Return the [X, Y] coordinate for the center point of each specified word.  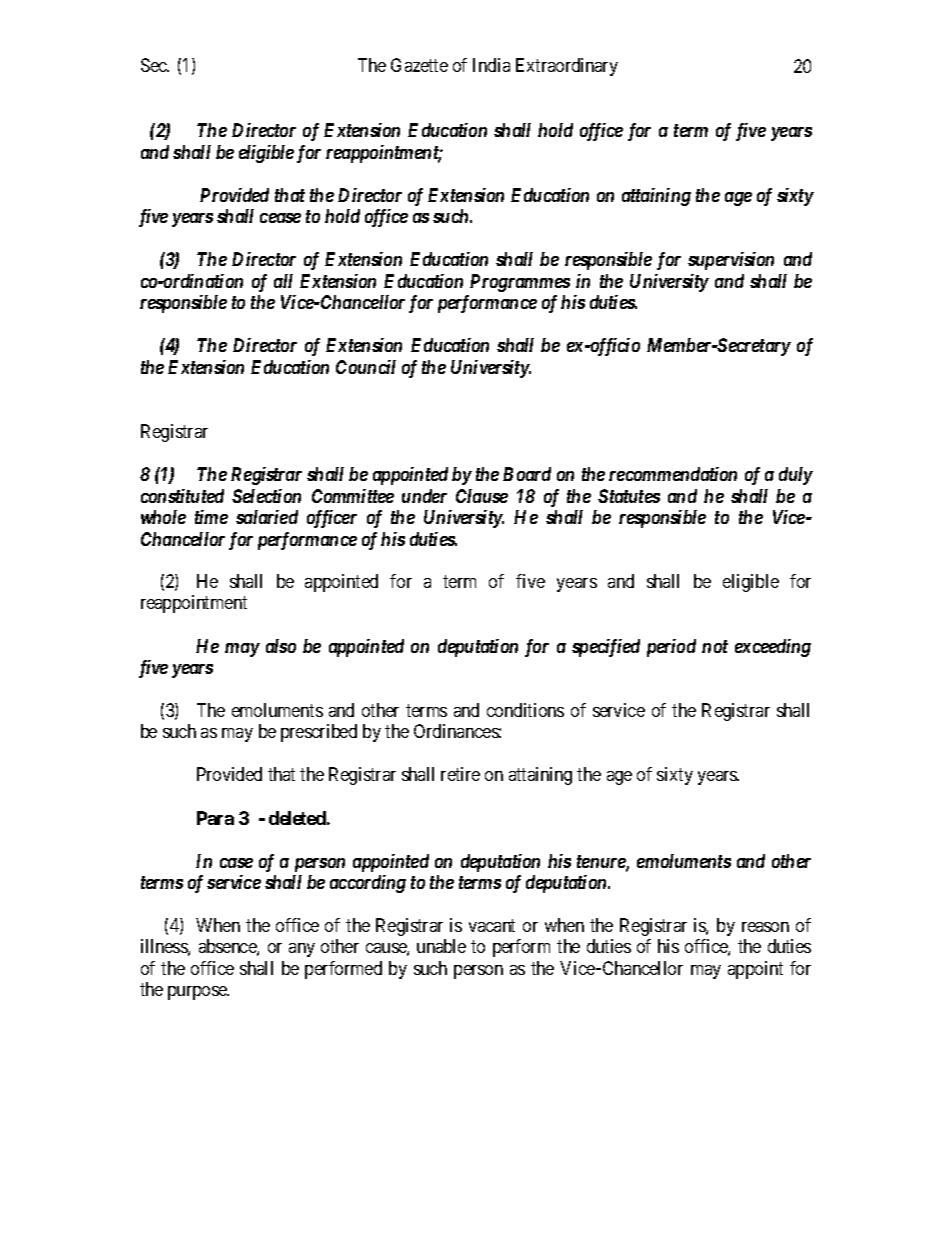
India [491, 65]
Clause [482, 496]
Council [366, 367]
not [715, 646]
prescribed [319, 733]
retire [460, 774]
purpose [198, 993]
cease [280, 218]
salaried [267, 517]
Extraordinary [567, 67]
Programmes [520, 283]
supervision [731, 261]
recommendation [673, 474]
